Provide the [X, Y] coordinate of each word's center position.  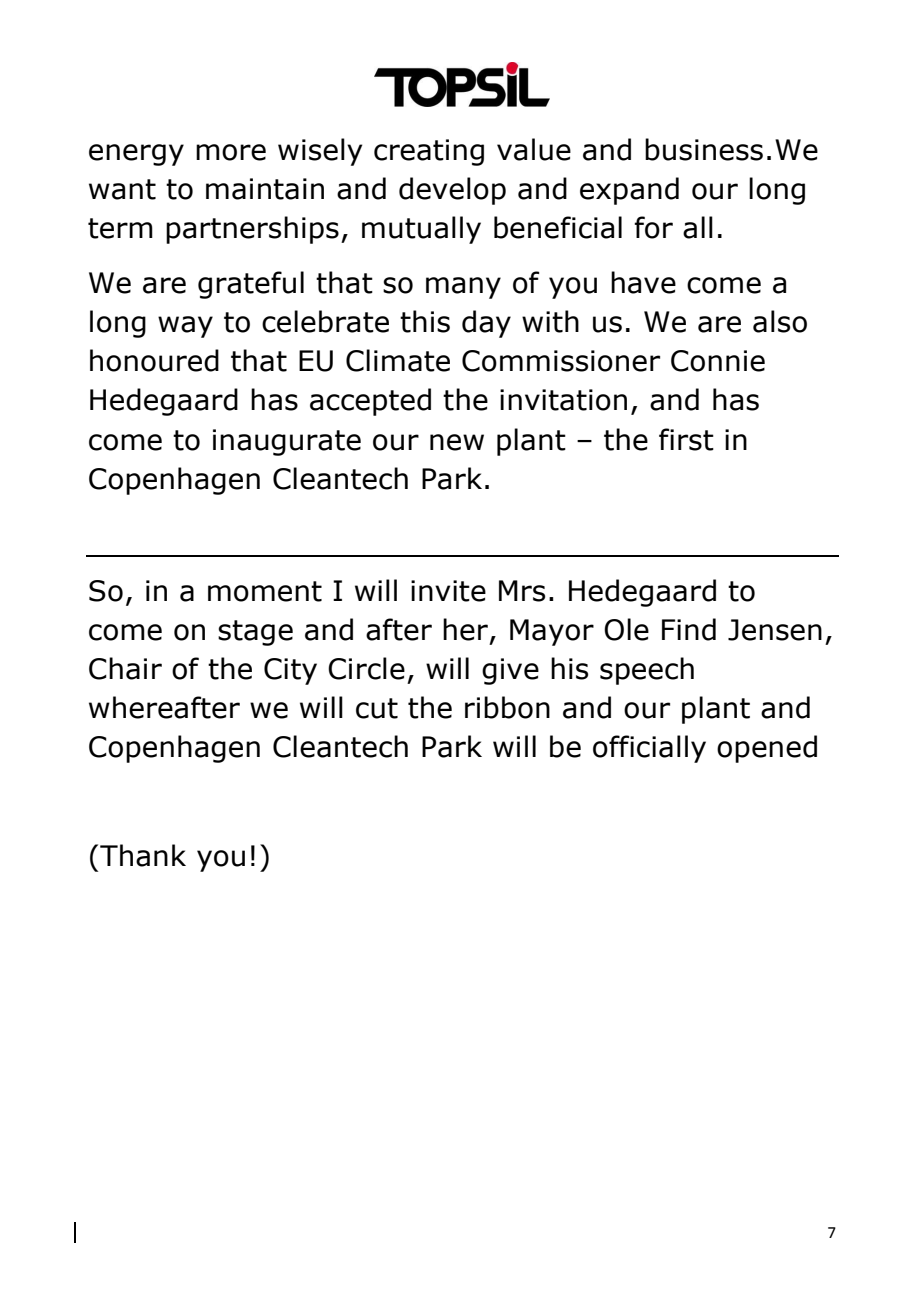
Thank [143, 855]
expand [629, 191]
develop [452, 191]
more [231, 152]
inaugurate [287, 442]
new [457, 442]
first [686, 439]
